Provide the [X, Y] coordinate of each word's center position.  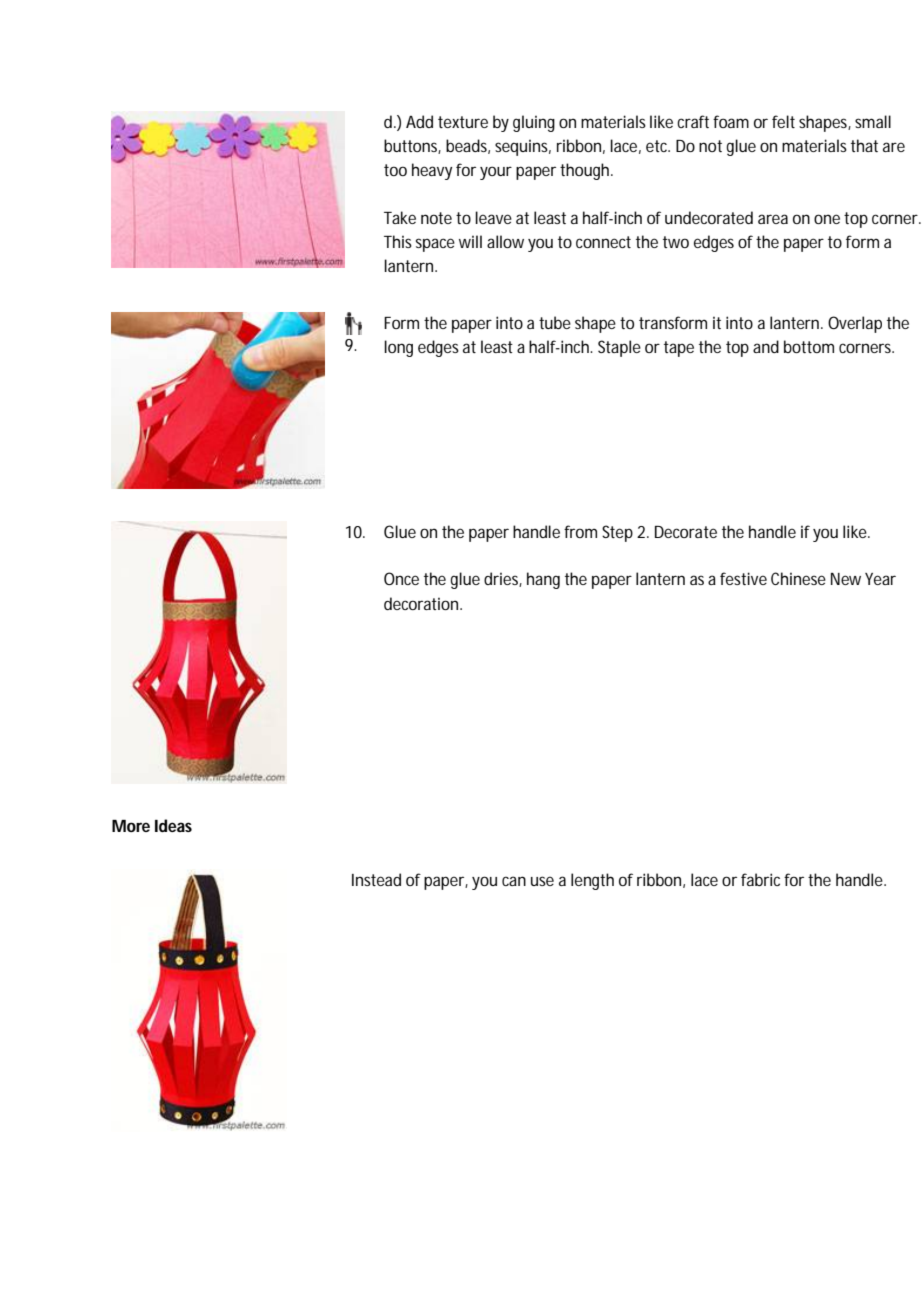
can [514, 881]
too [395, 170]
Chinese [798, 578]
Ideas [173, 825]
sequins [523, 147]
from [580, 531]
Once [401, 578]
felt [783, 121]
